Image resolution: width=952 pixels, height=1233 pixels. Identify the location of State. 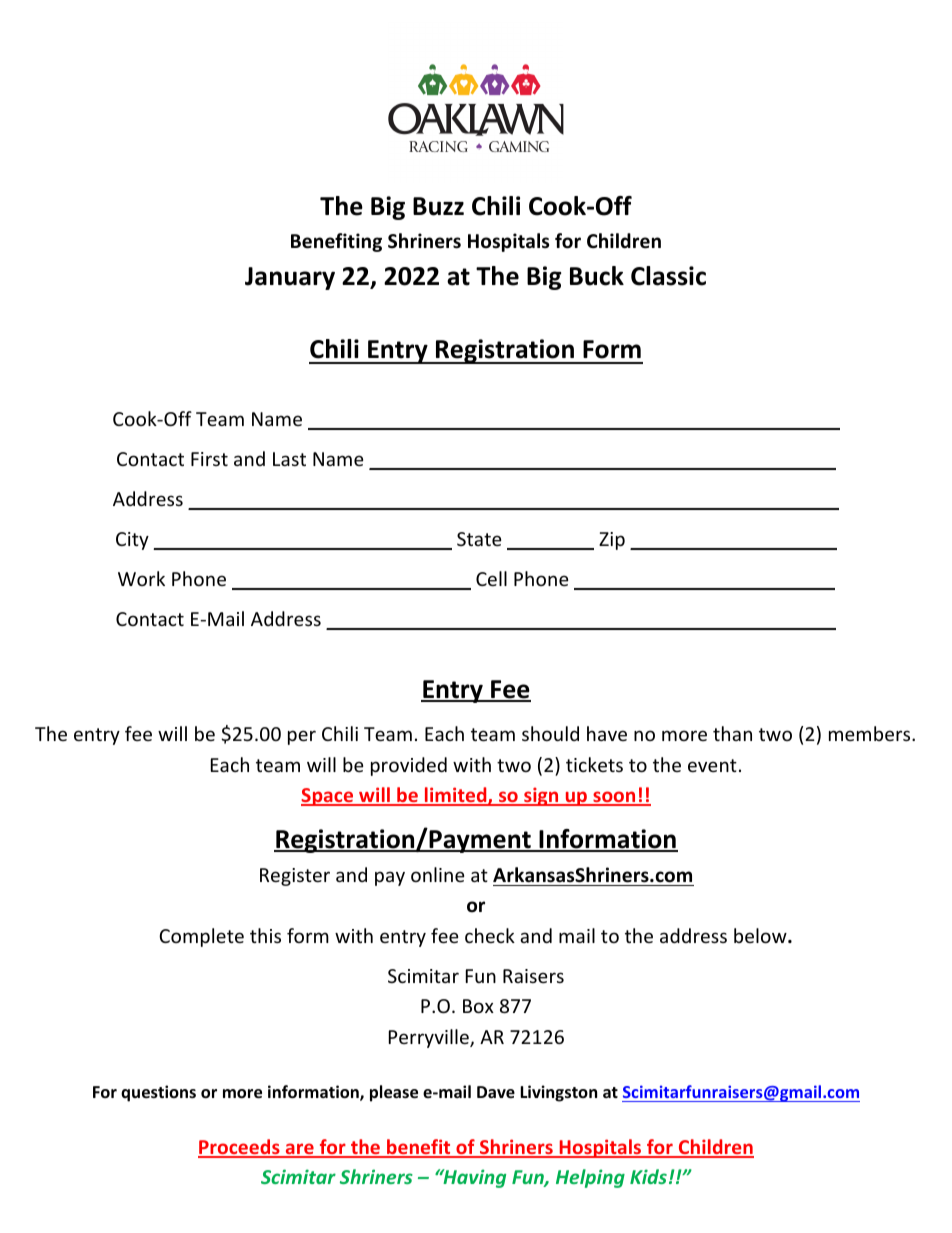
(479, 539).
